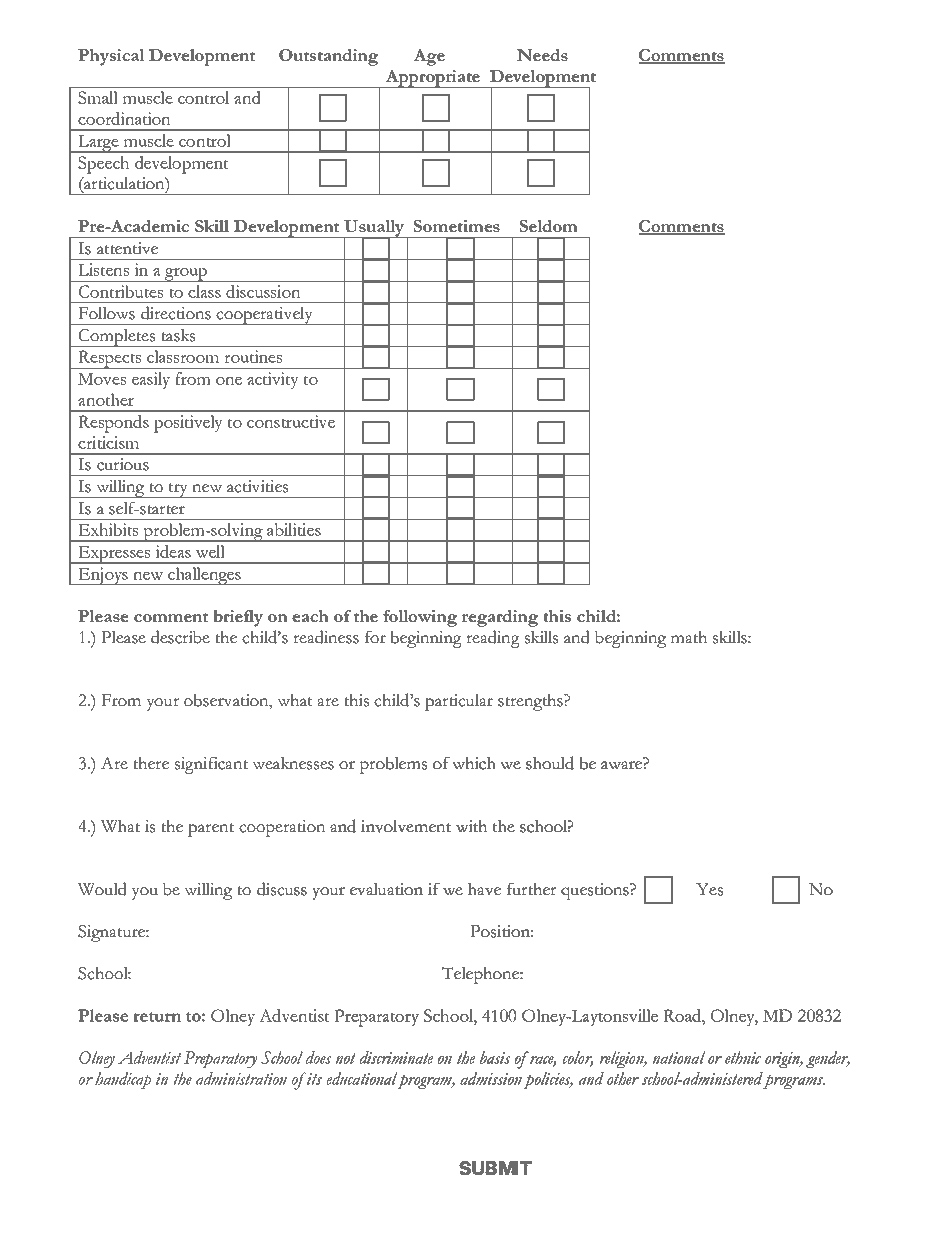 The image size is (952, 1233). What do you see at coordinates (180, 637) in the screenshot?
I see `describe` at bounding box center [180, 637].
